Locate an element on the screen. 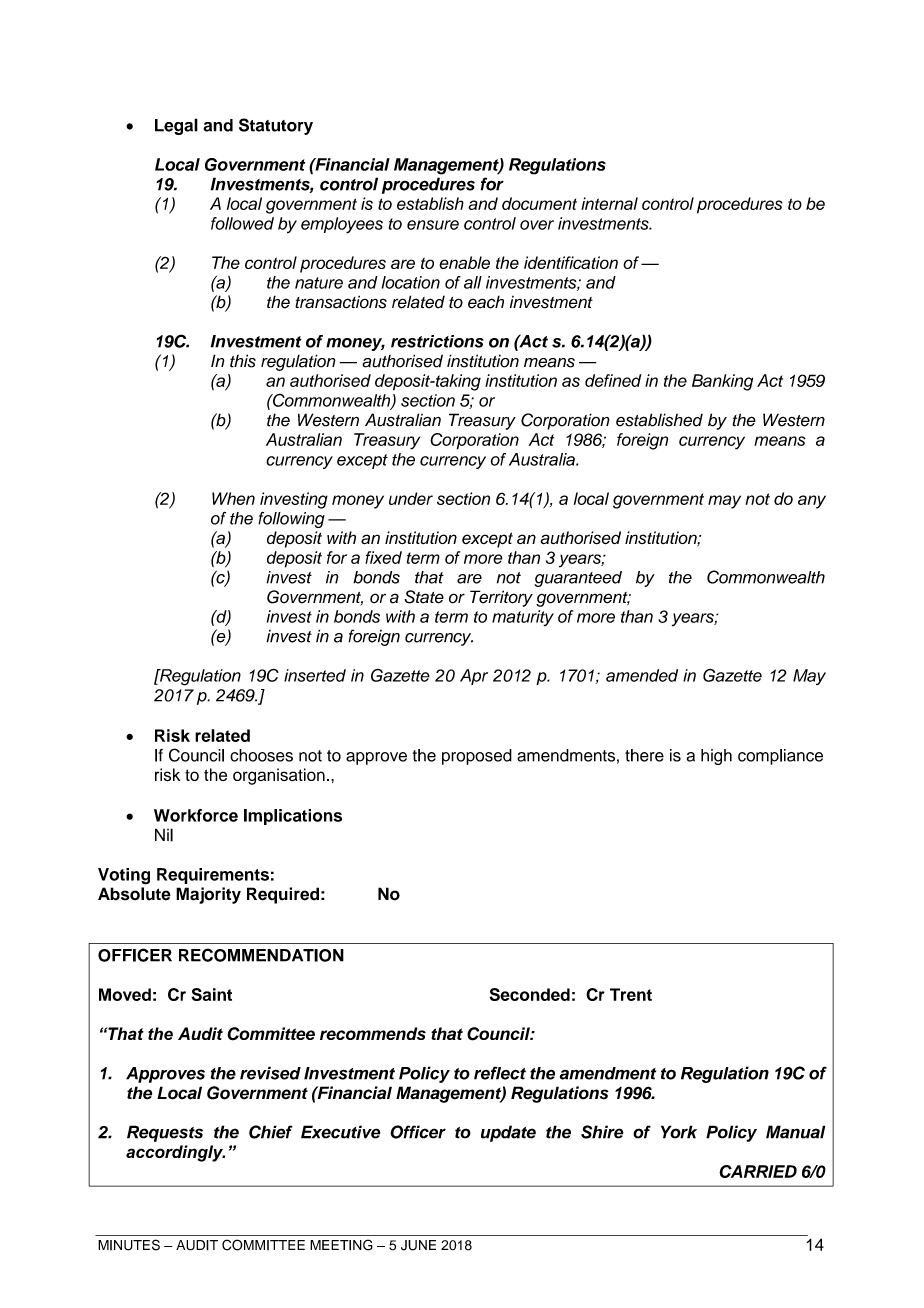  this is located at coordinates (243, 361).
